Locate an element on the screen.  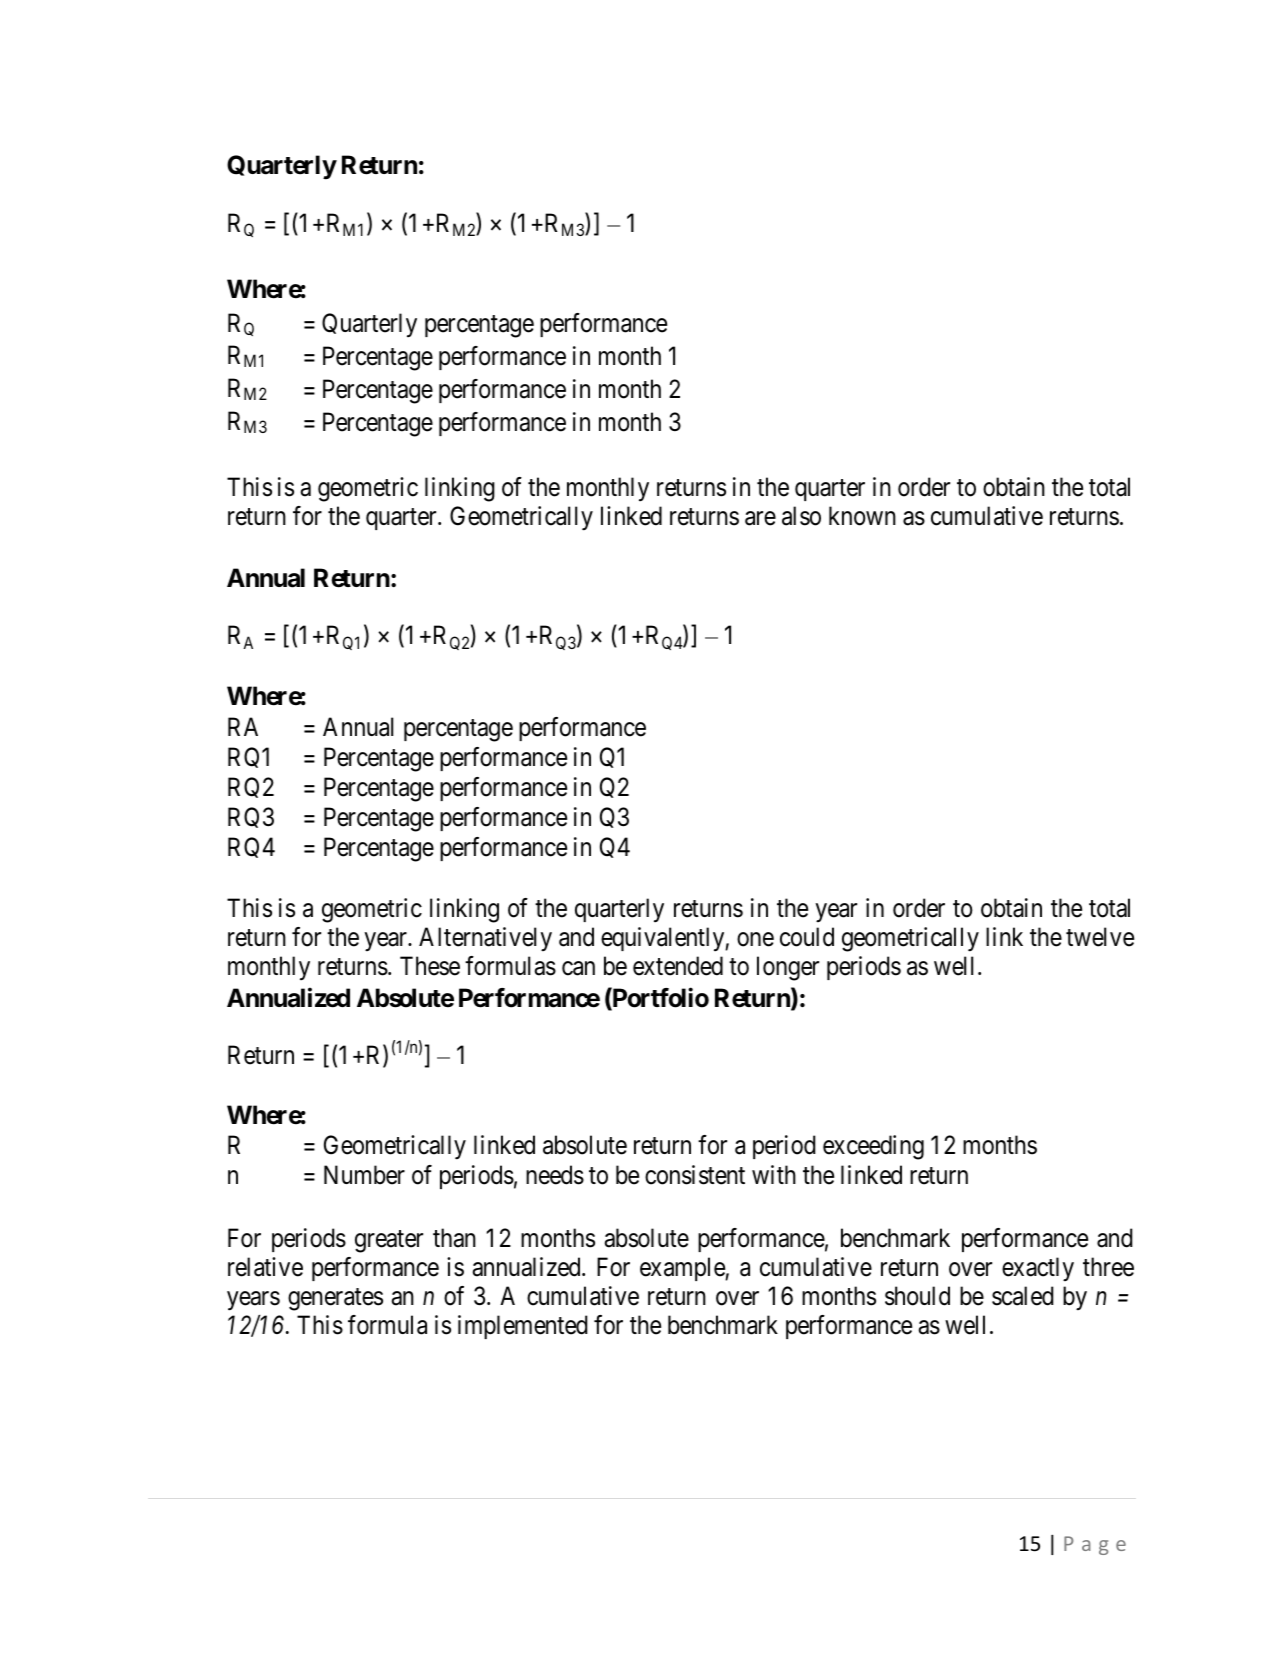
exceeding is located at coordinates (873, 1147).
